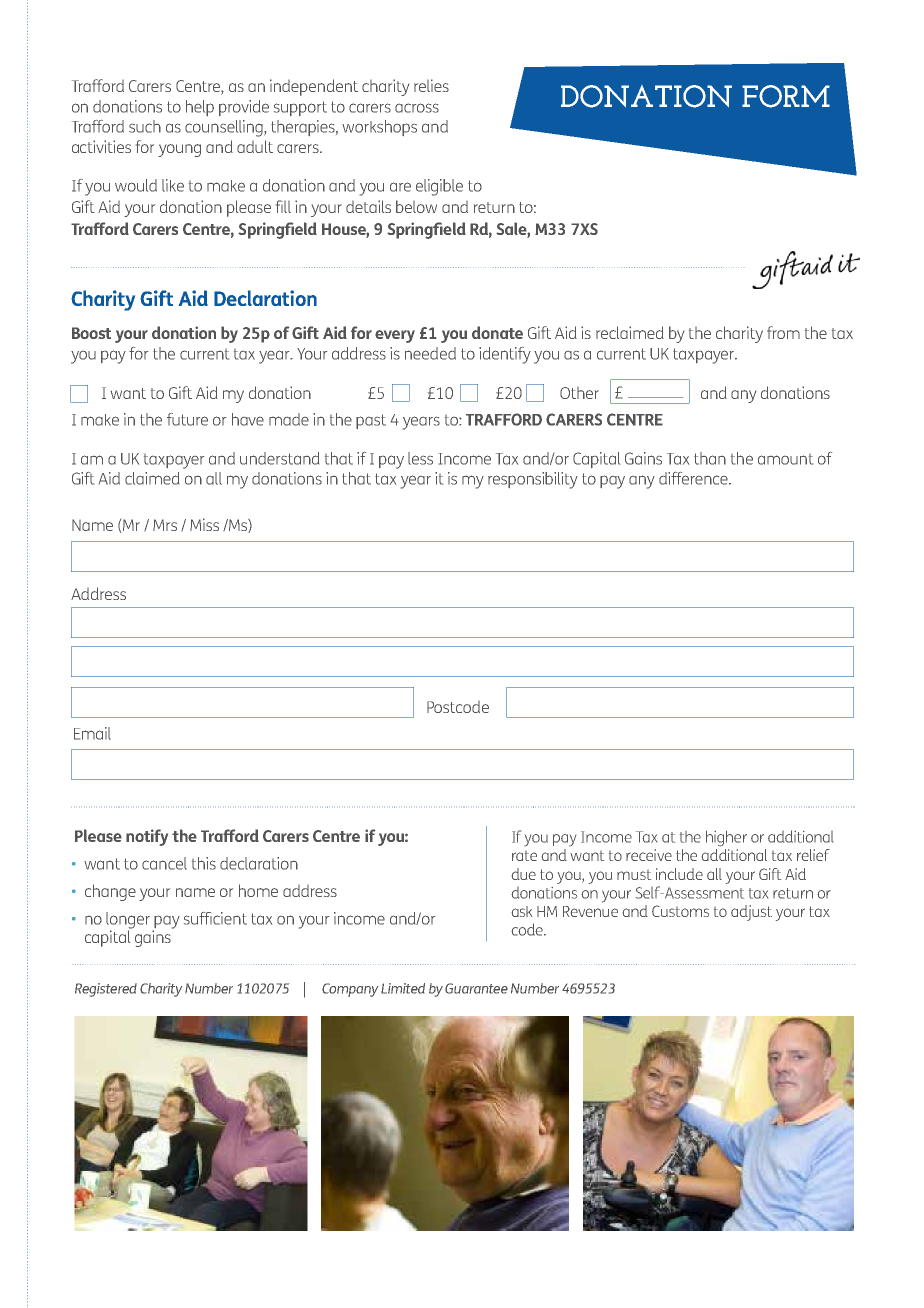 The height and width of the screenshot is (1308, 924). I want to click on higher, so click(726, 839).
